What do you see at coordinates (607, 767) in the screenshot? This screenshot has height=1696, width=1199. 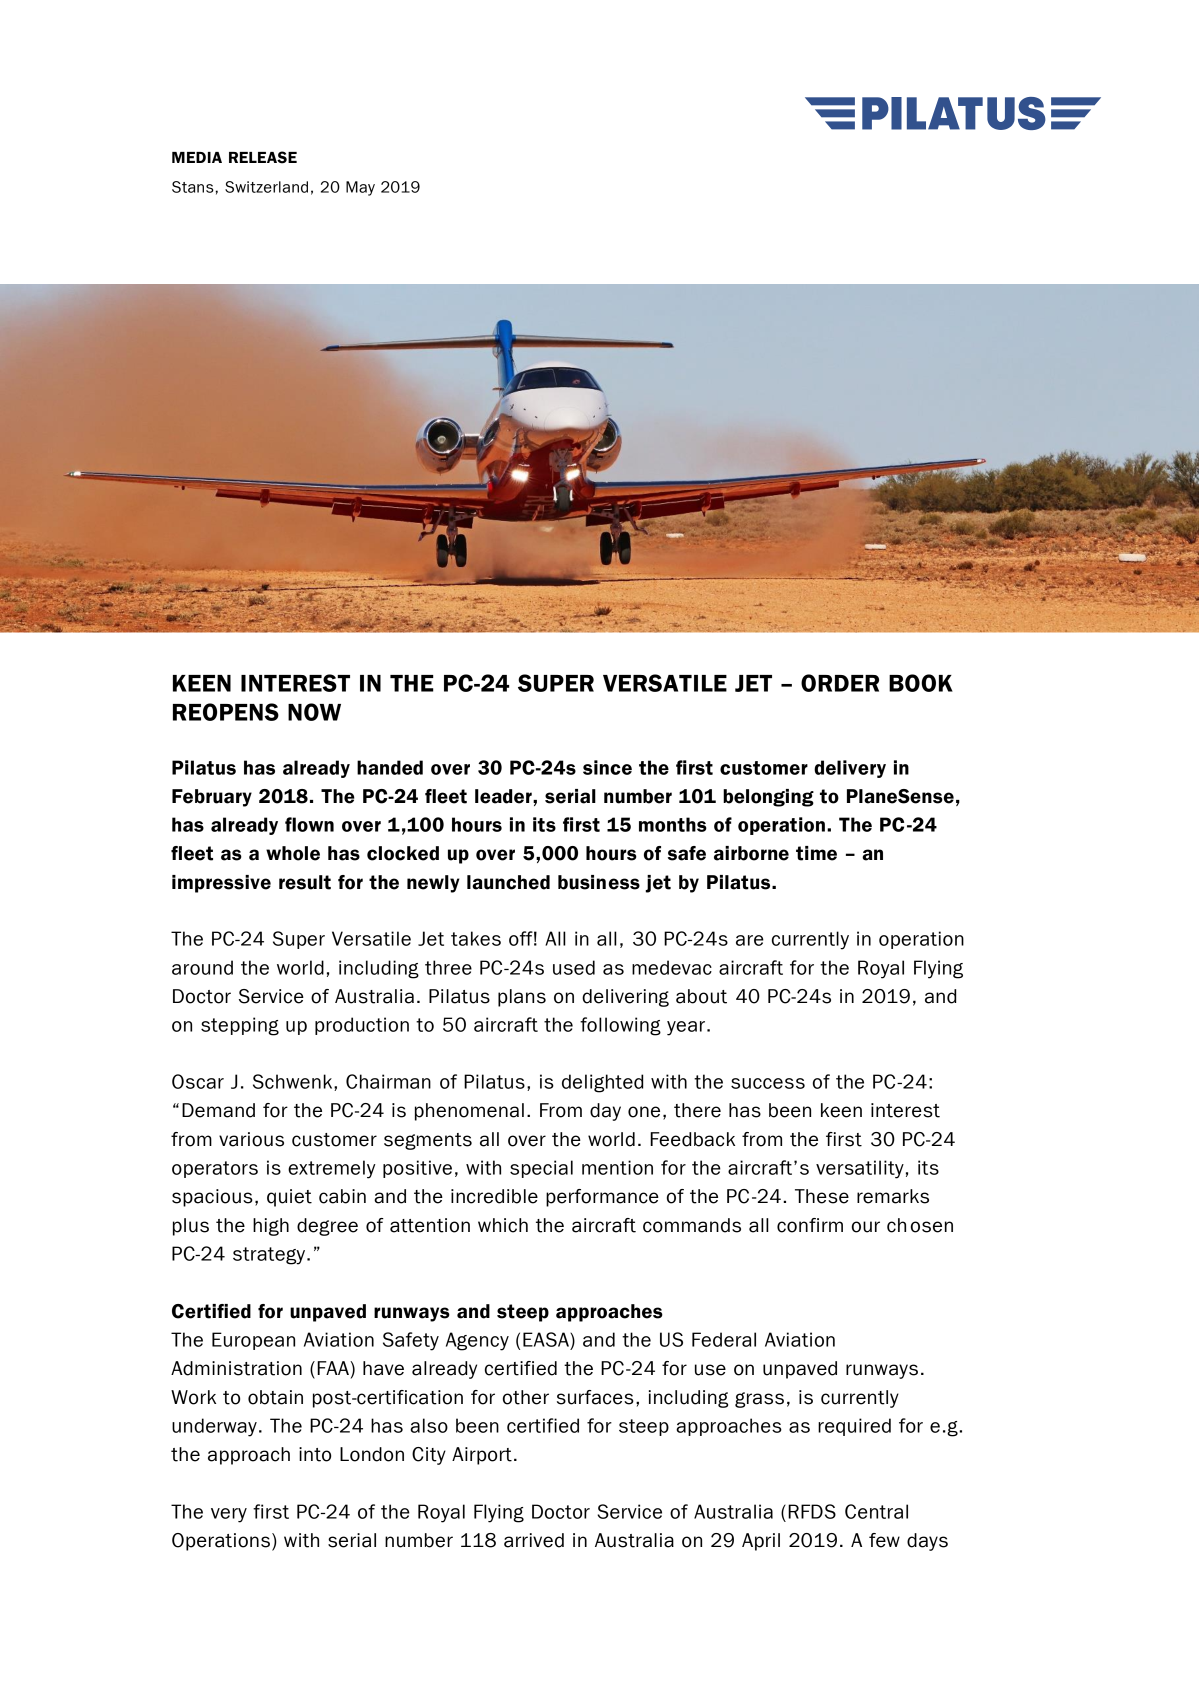 I see `since` at bounding box center [607, 767].
